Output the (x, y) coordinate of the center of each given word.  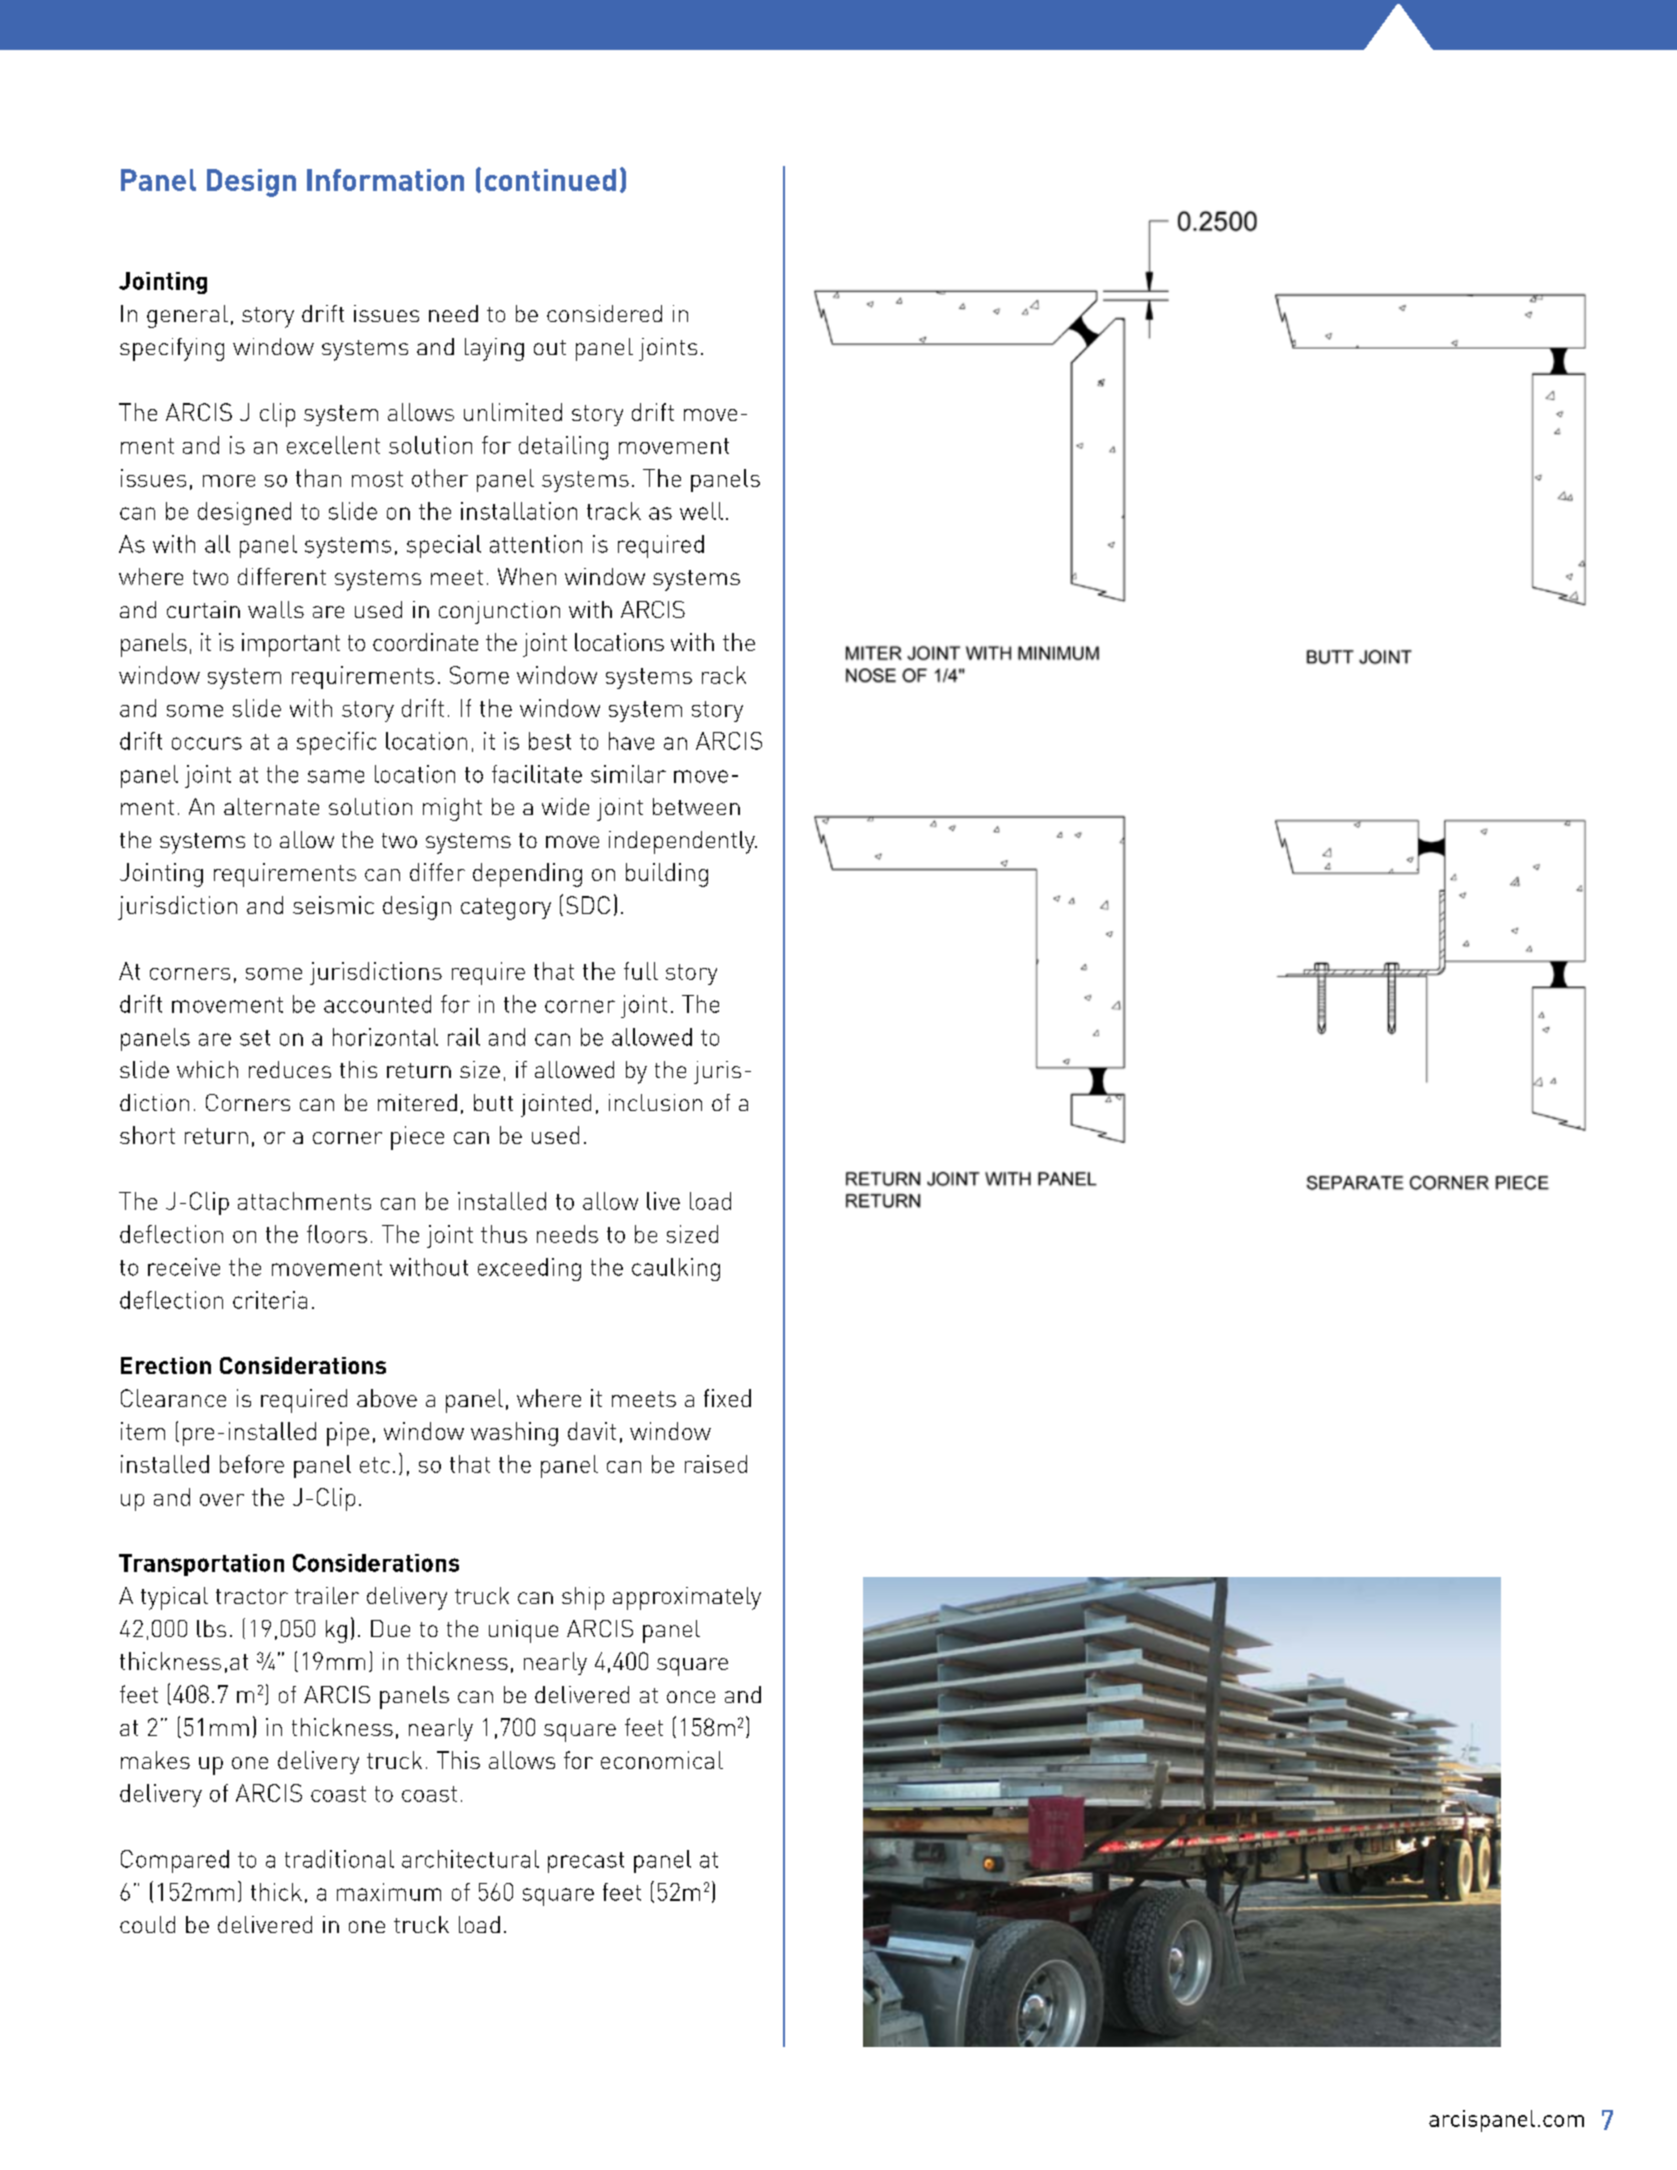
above (387, 1398)
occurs (207, 743)
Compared (175, 1861)
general (187, 316)
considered (604, 313)
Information (385, 180)
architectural (470, 1859)
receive (184, 1267)
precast (586, 1862)
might (452, 809)
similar (628, 774)
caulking (676, 1269)
